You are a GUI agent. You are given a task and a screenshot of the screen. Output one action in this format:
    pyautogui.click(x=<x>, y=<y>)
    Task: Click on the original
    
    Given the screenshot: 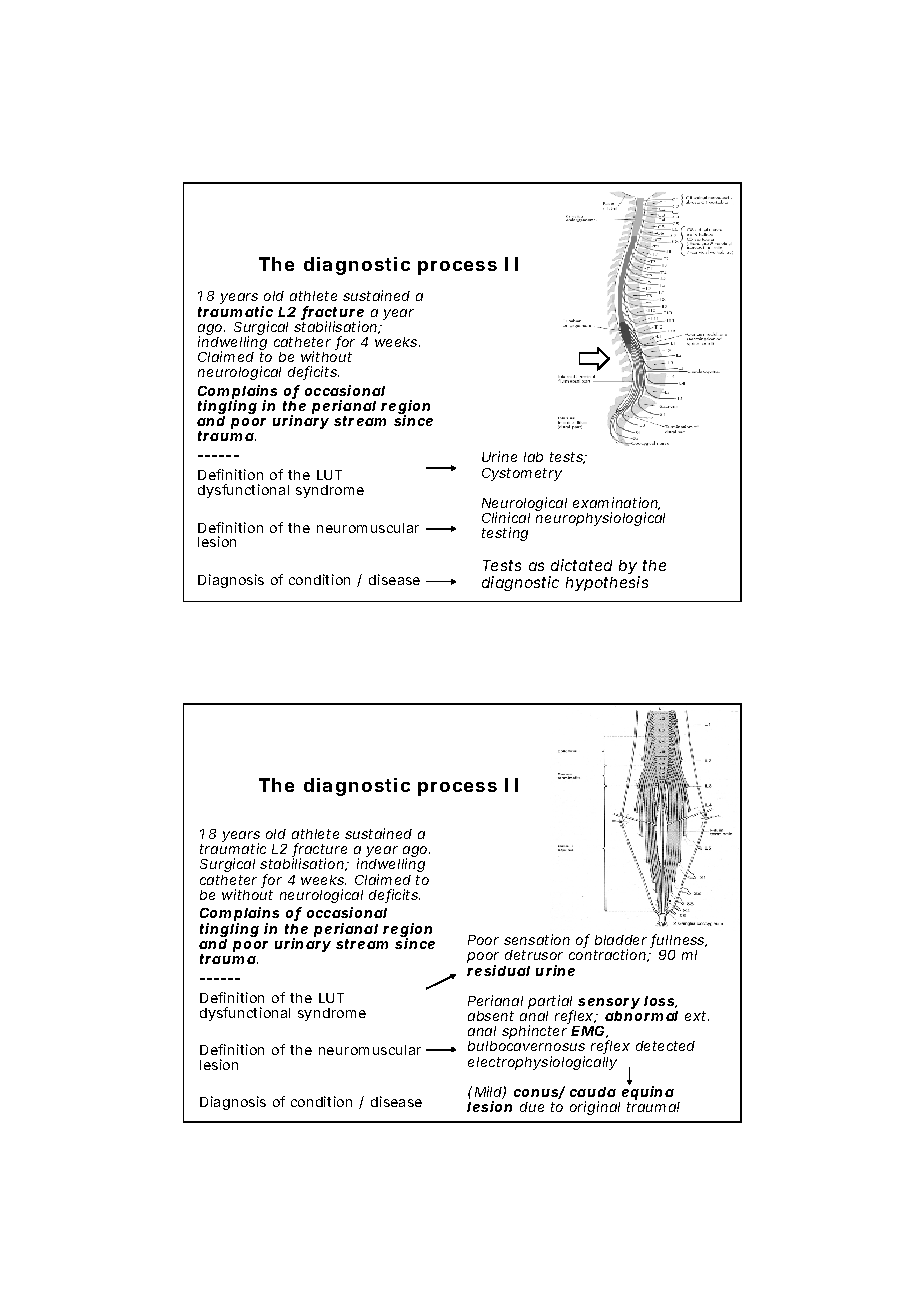 What is the action you would take?
    pyautogui.click(x=595, y=1108)
